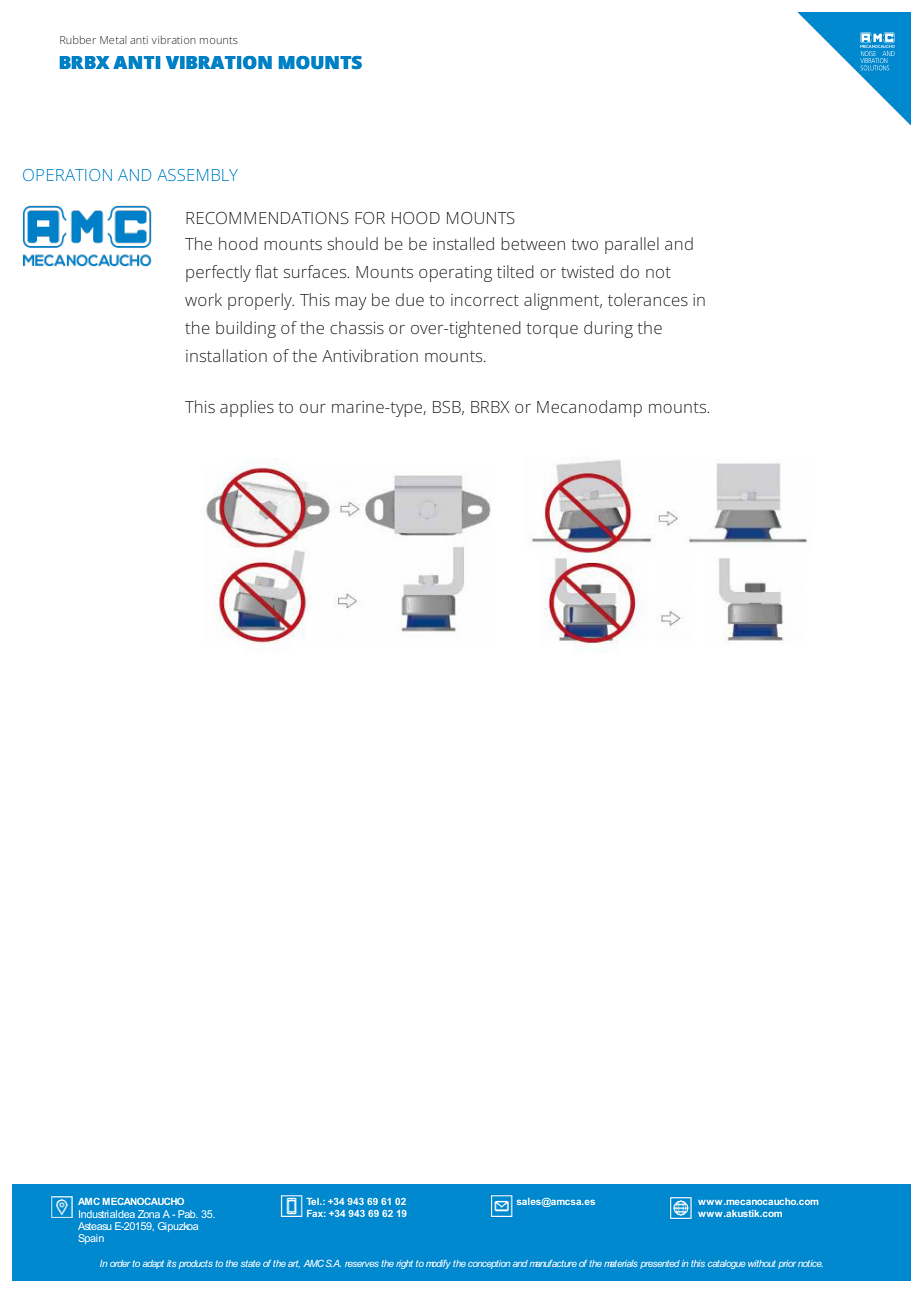 The height and width of the document is (1308, 924). What do you see at coordinates (357, 327) in the document?
I see `chassis` at bounding box center [357, 327].
